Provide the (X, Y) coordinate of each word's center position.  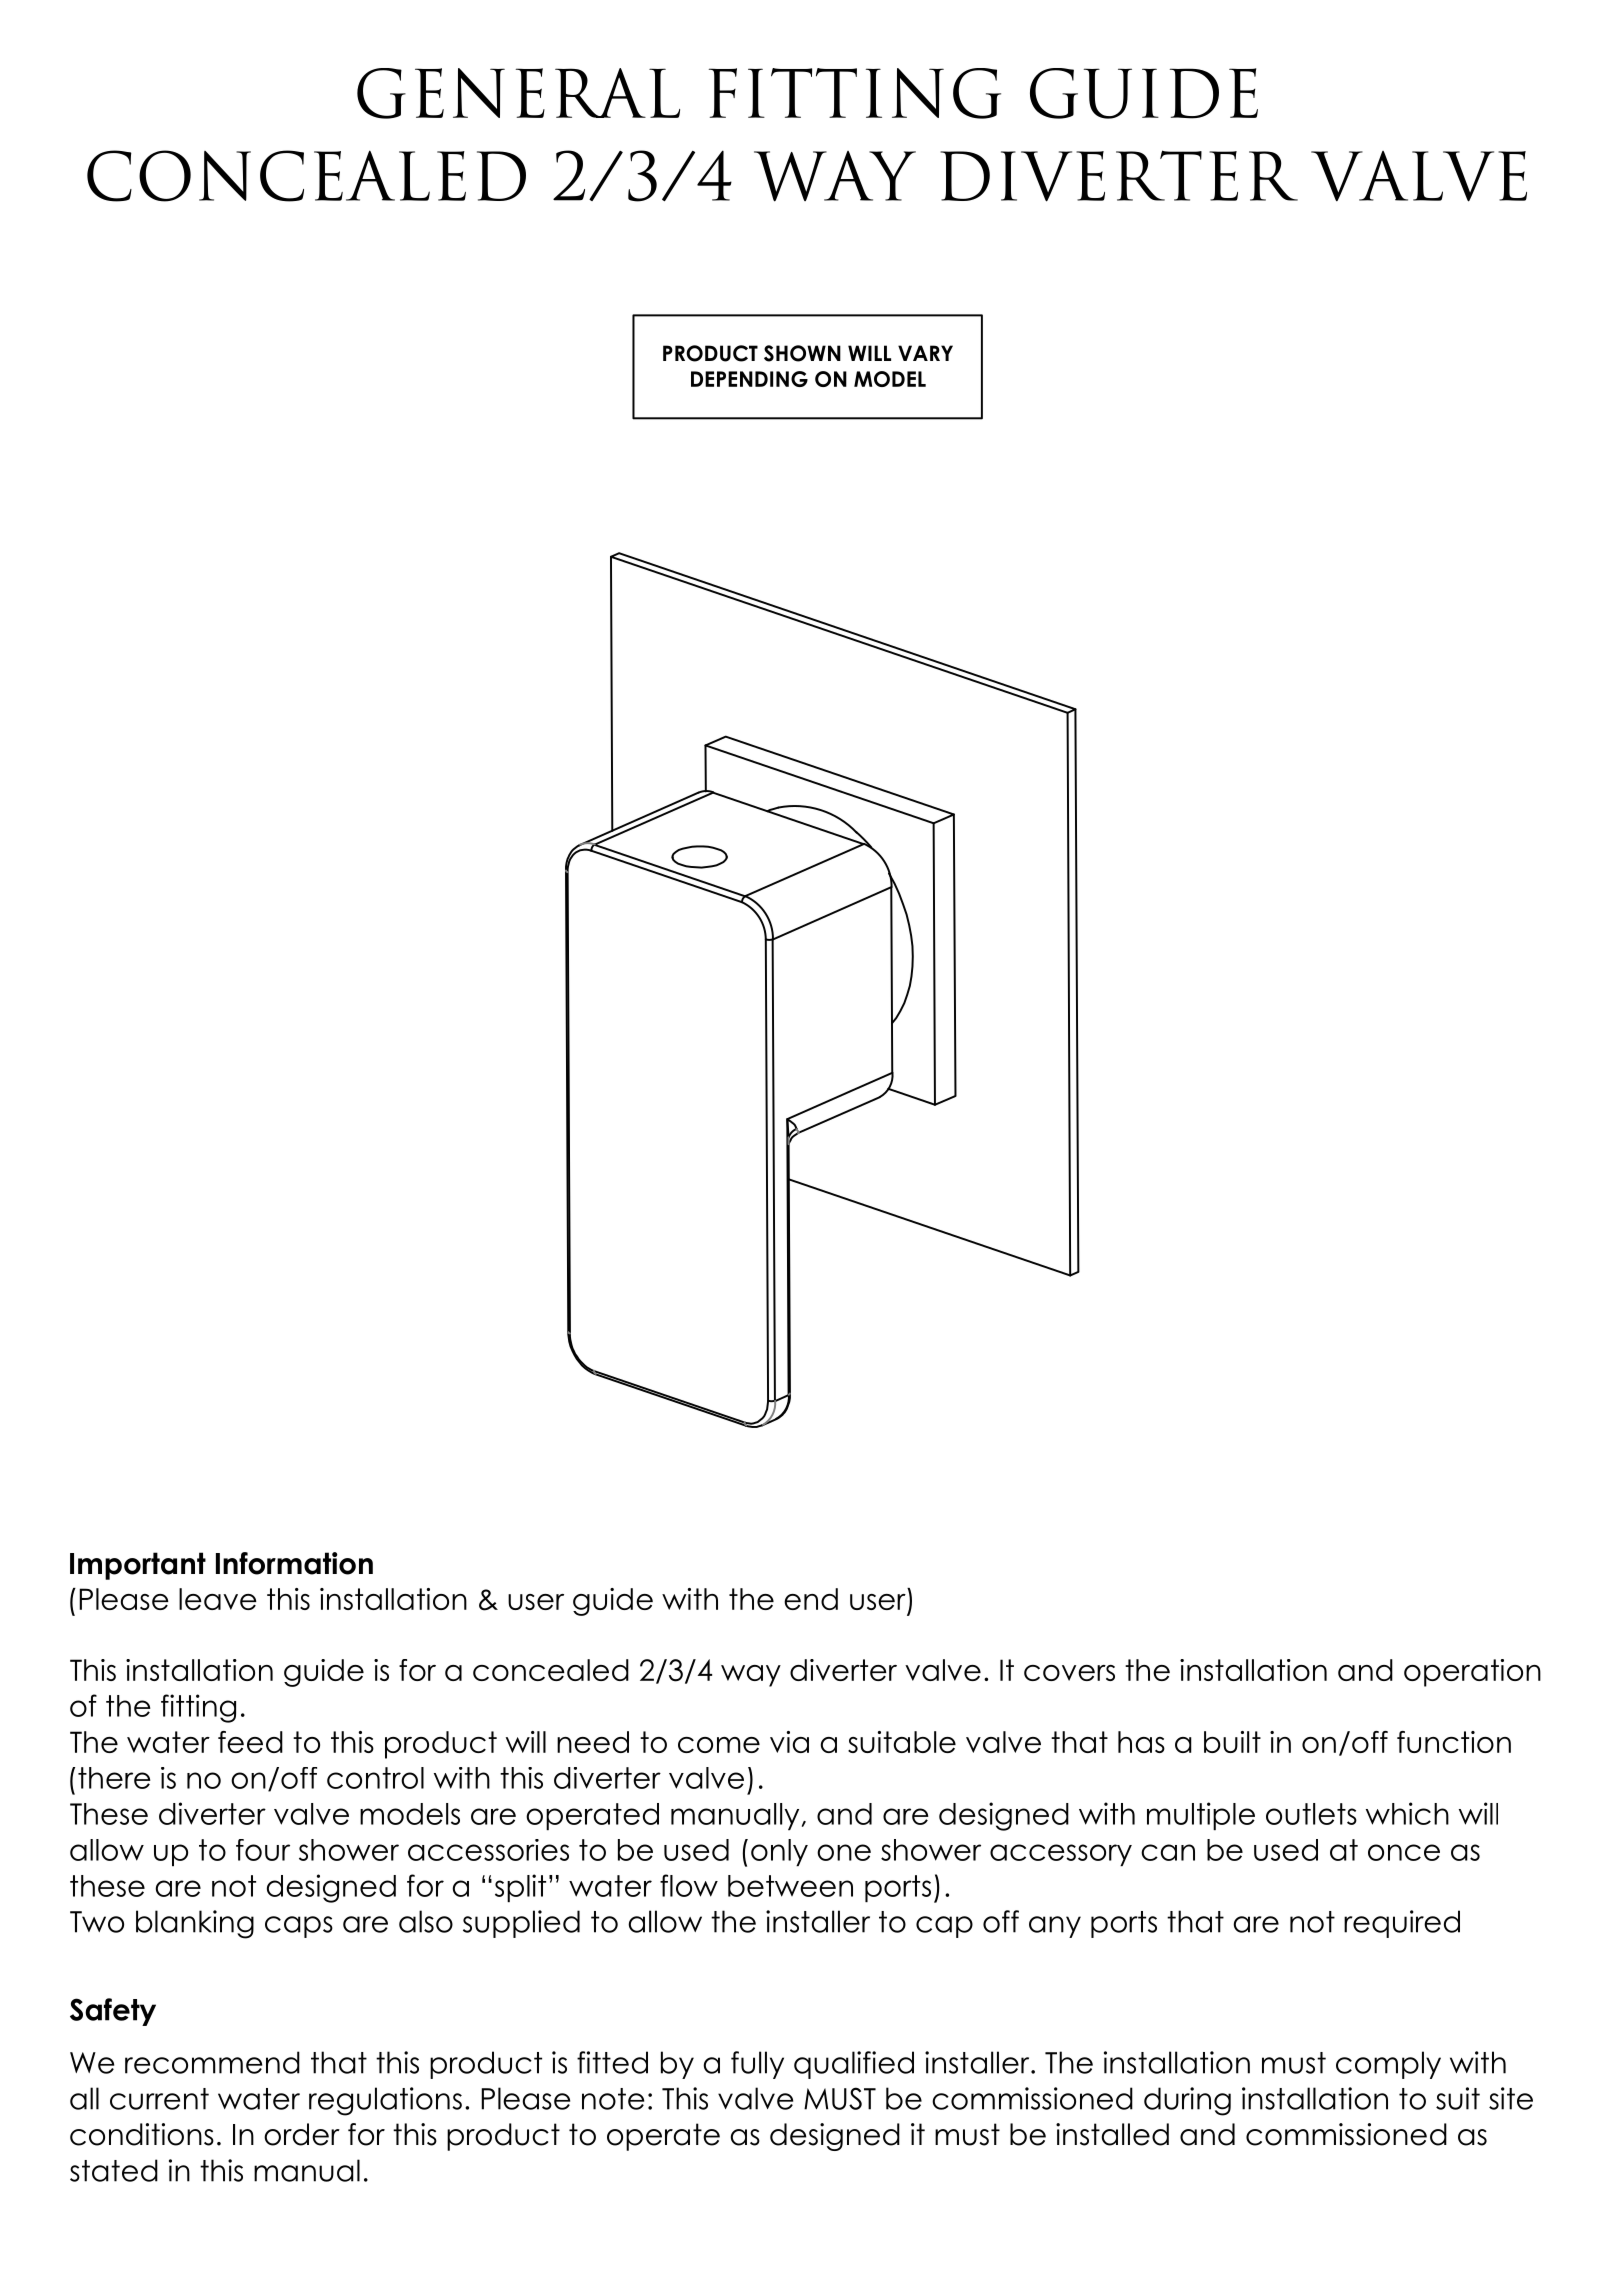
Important (138, 1566)
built (1232, 1742)
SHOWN (802, 353)
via (789, 1742)
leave (218, 1599)
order (302, 2134)
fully (757, 2065)
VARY (925, 353)
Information (294, 1563)
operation (1472, 1673)
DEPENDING (749, 379)
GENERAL (518, 93)
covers (1069, 1673)
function (1454, 1742)
